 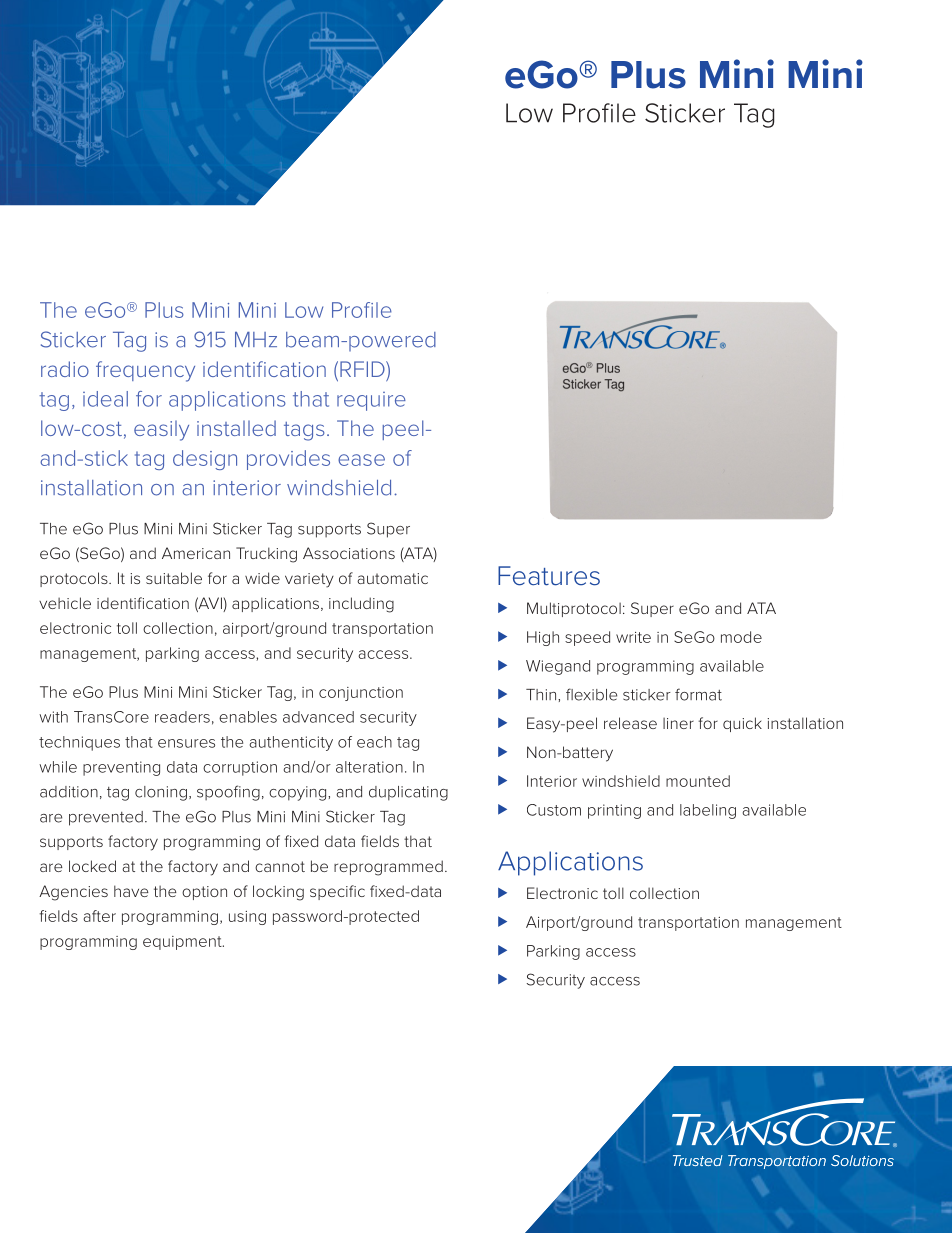 What do you see at coordinates (183, 943) in the screenshot?
I see `equipment` at bounding box center [183, 943].
